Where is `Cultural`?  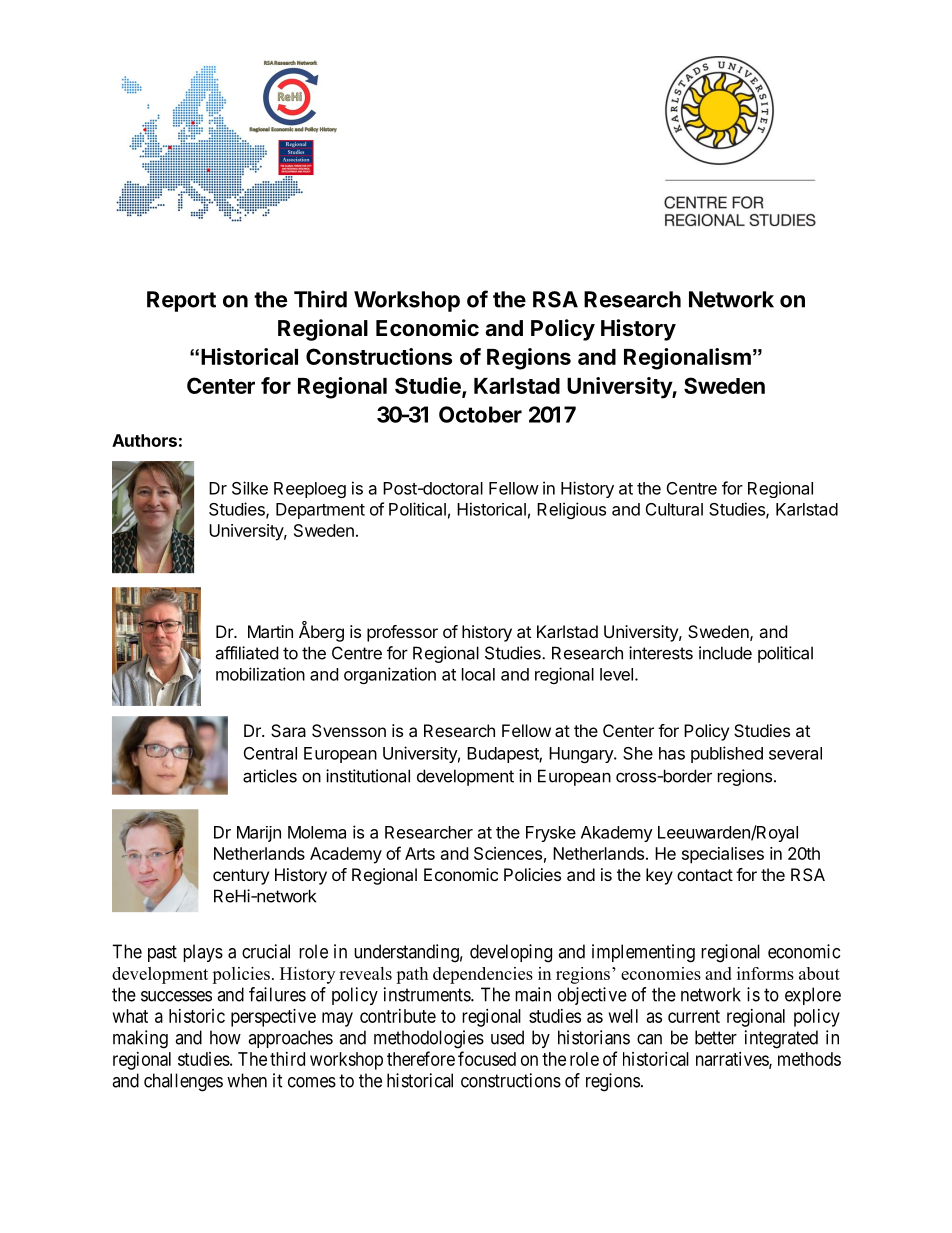 Cultural is located at coordinates (674, 509).
